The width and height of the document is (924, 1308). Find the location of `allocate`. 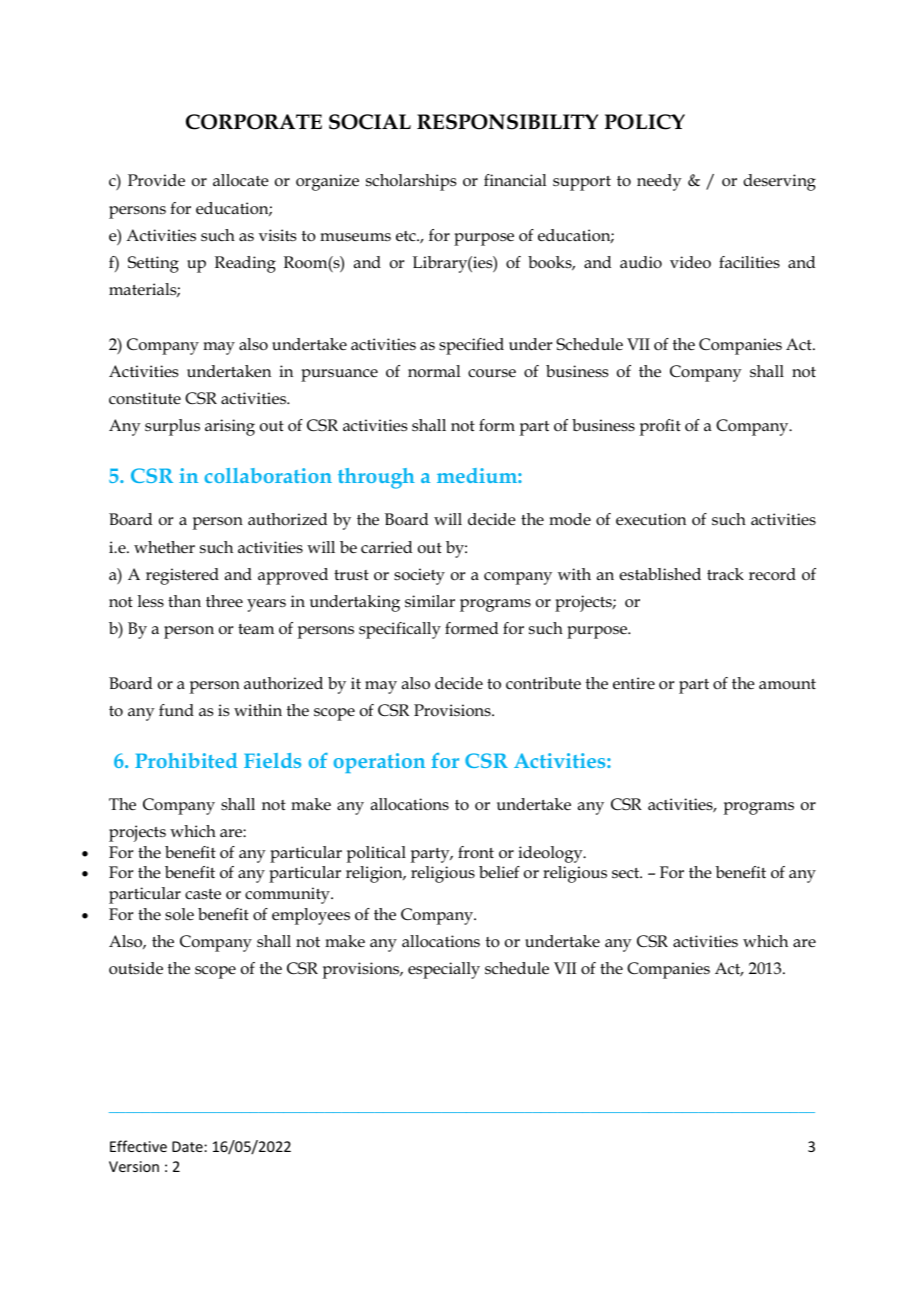

allocate is located at coordinates (241, 180).
